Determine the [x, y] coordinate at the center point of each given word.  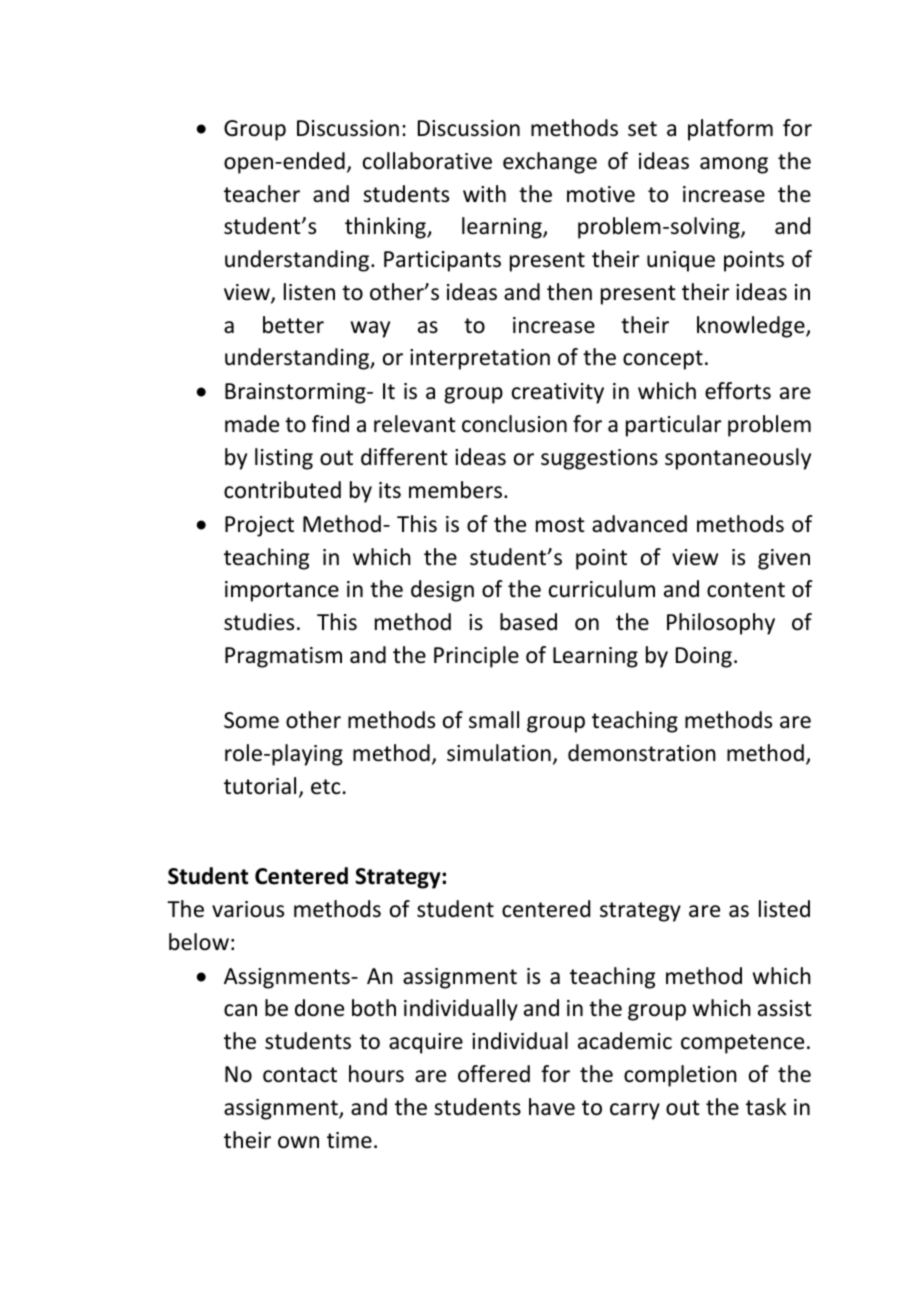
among [734, 165]
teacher [262, 194]
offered [494, 1074]
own [298, 1142]
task [766, 1106]
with [484, 193]
